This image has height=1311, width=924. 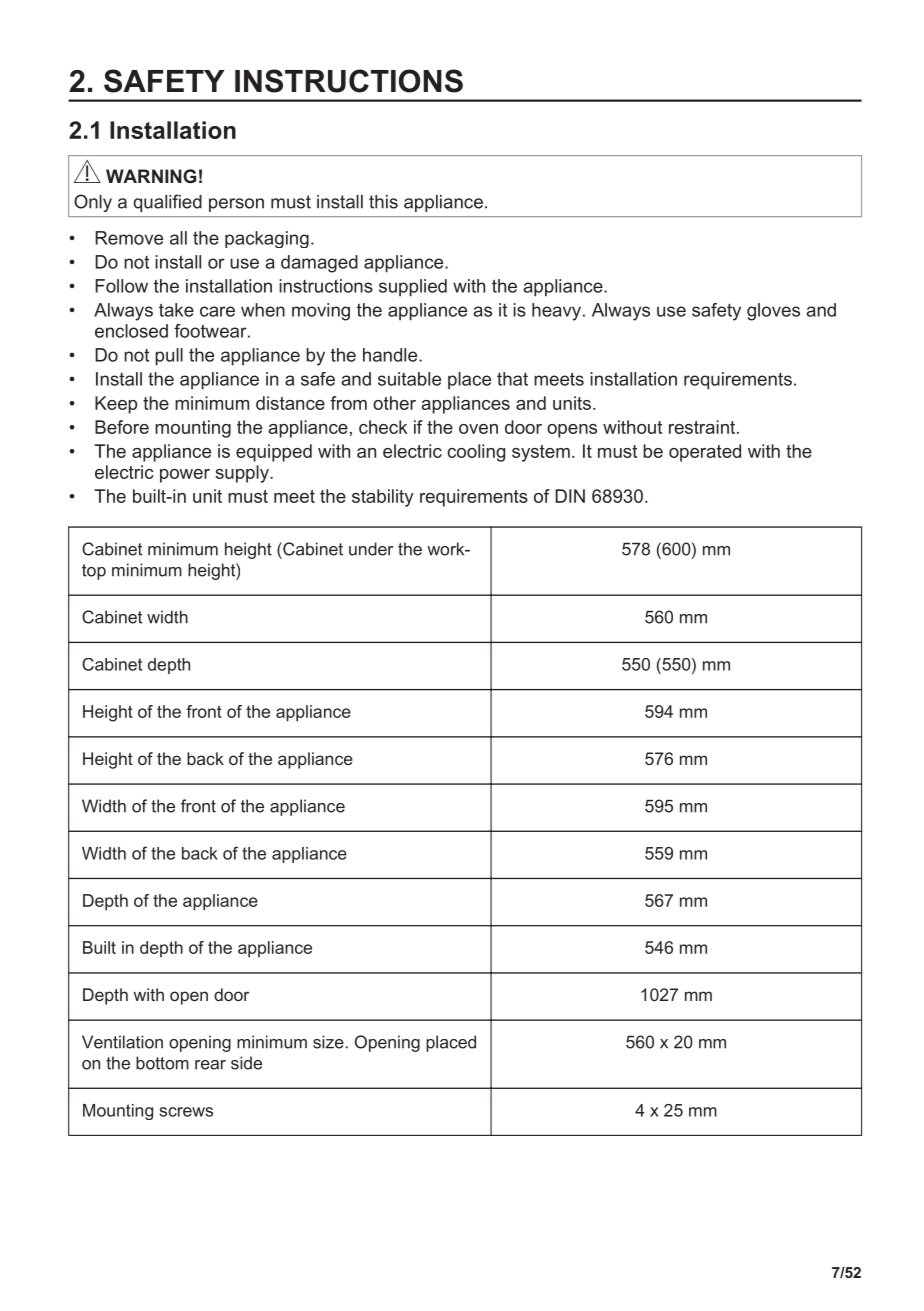 What do you see at coordinates (773, 312) in the image?
I see `gloves` at bounding box center [773, 312].
